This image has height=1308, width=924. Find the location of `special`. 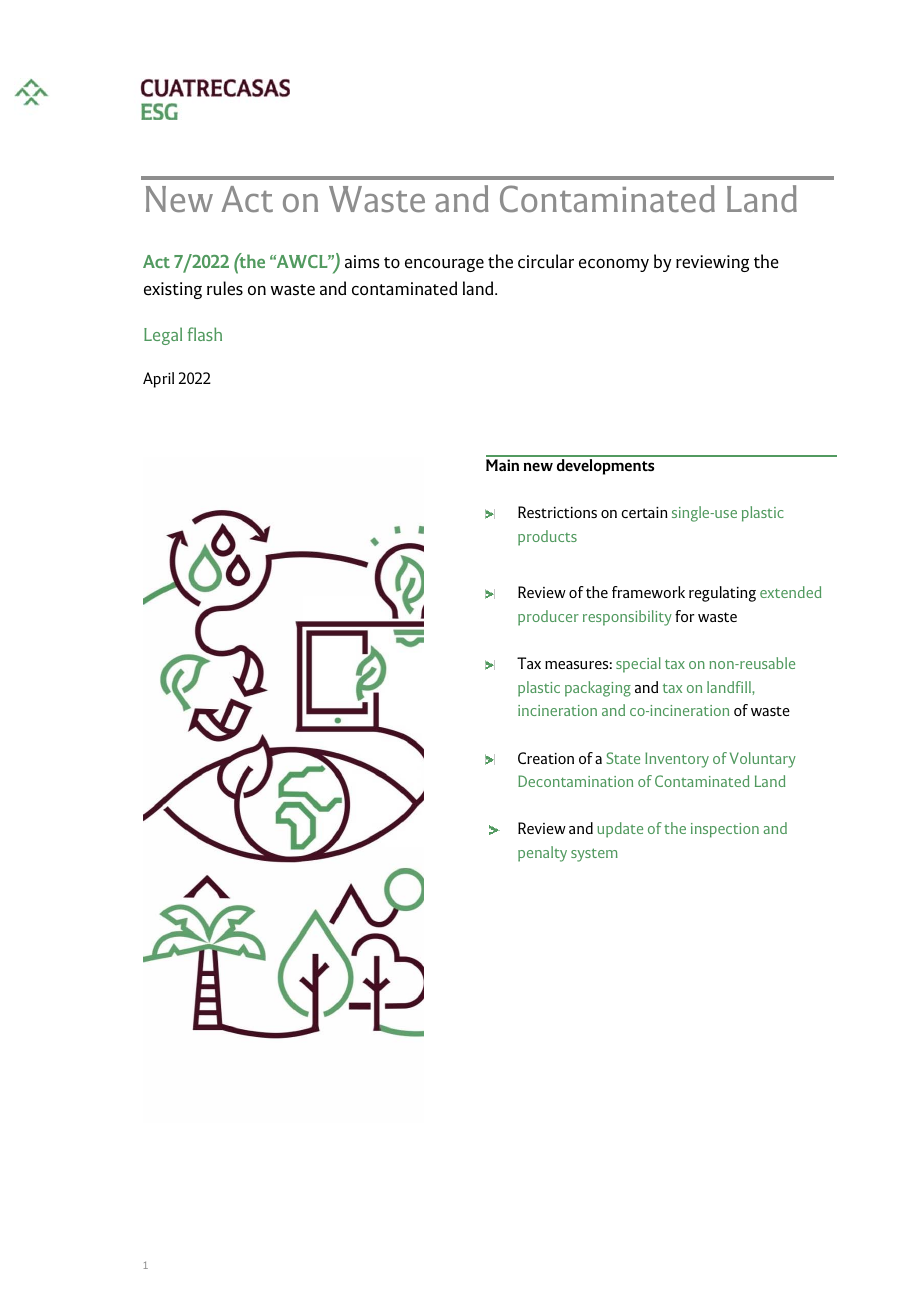

special is located at coordinates (638, 665).
